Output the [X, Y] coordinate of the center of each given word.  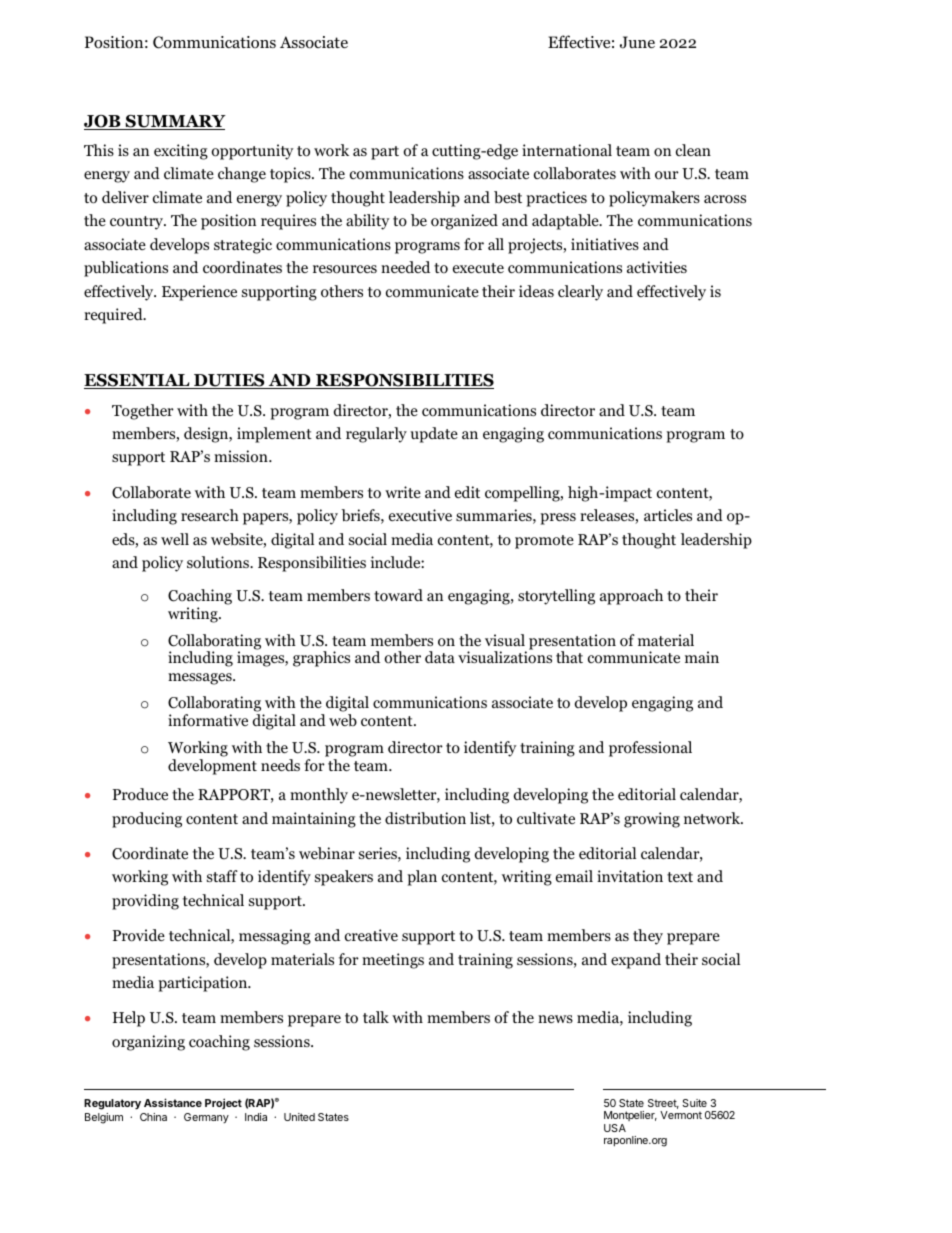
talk [376, 1017]
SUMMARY [174, 122]
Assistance [173, 1102]
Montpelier [630, 1116]
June [637, 42]
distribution [425, 818]
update [434, 435]
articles [668, 515]
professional [650, 749]
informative [208, 720]
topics [291, 175]
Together [143, 412]
